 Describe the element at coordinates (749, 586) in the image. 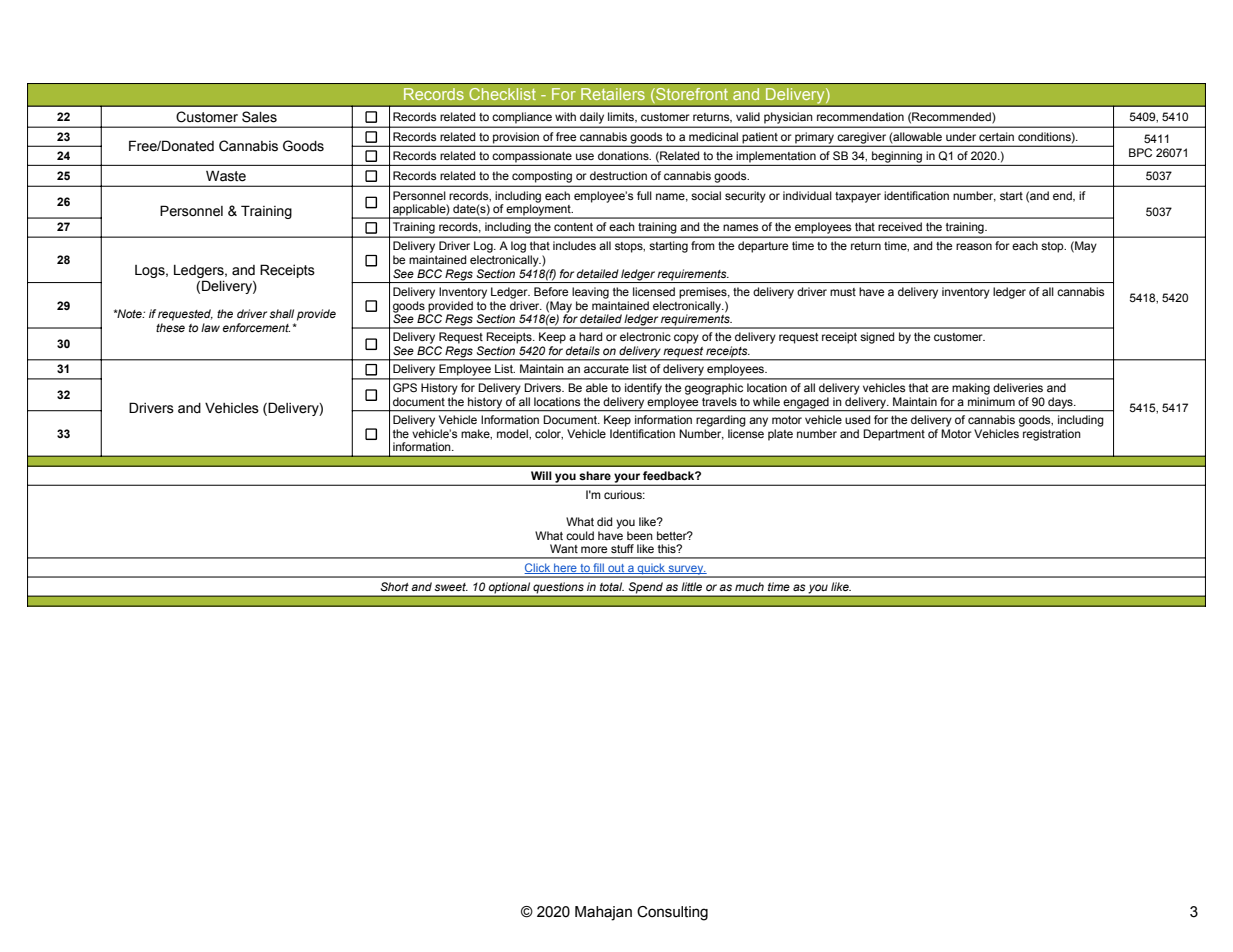

I see `much` at that location.
